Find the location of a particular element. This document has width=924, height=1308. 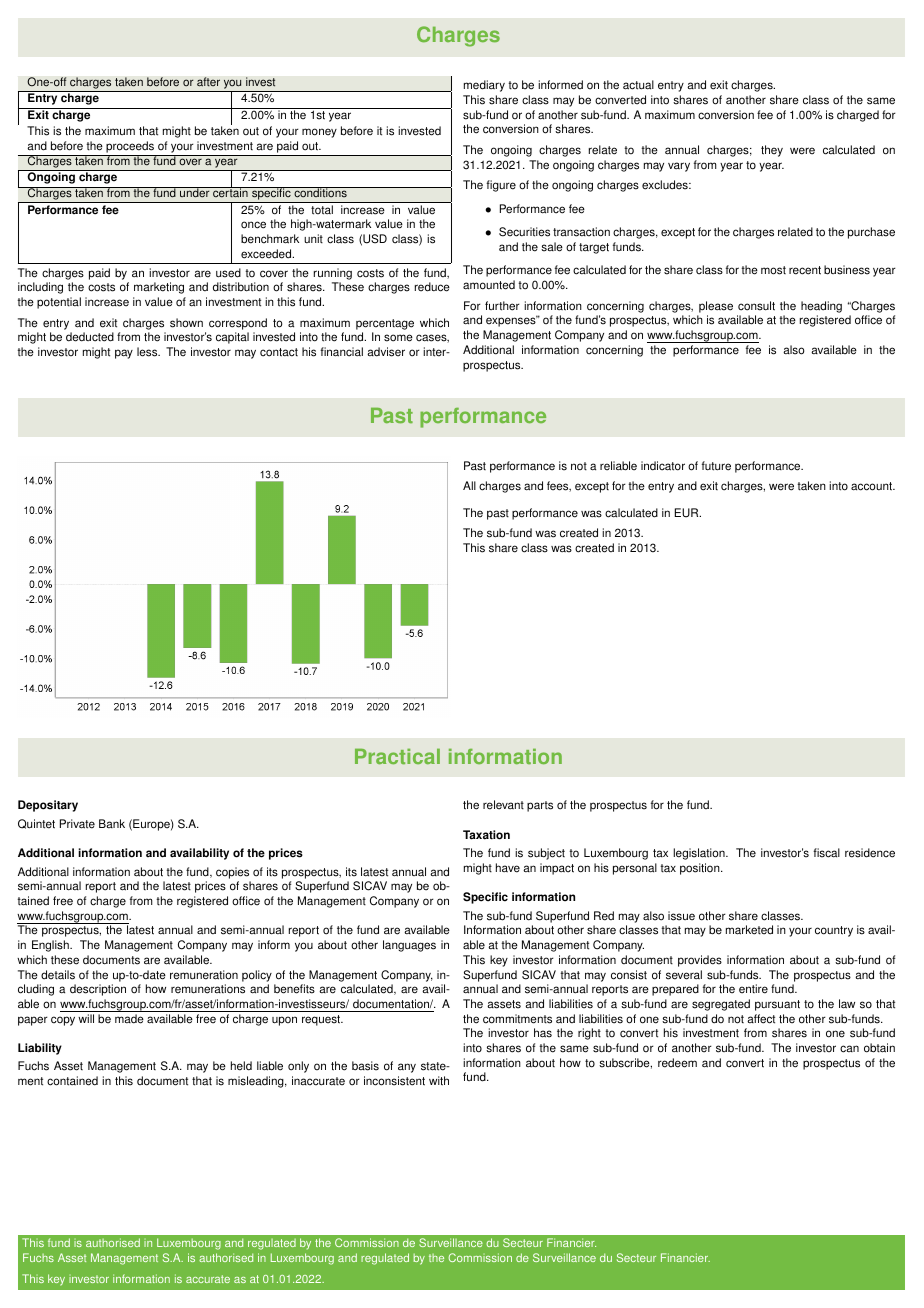

will is located at coordinates (86, 1018).
